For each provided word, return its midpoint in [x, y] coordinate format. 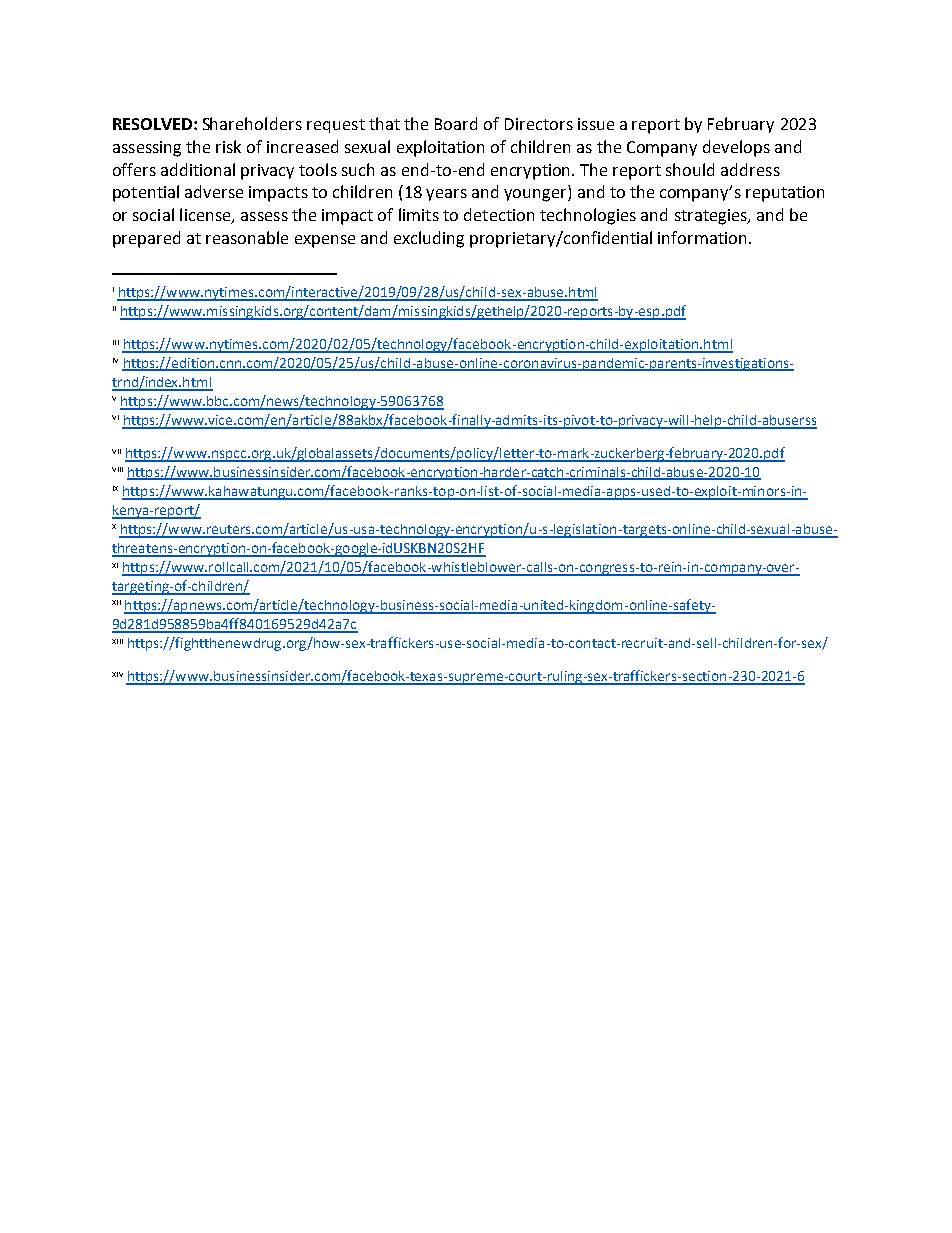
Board [456, 123]
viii [117, 469]
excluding [429, 239]
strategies [712, 217]
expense [325, 241]
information [702, 237]
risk [228, 146]
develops [736, 148]
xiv [117, 674]
